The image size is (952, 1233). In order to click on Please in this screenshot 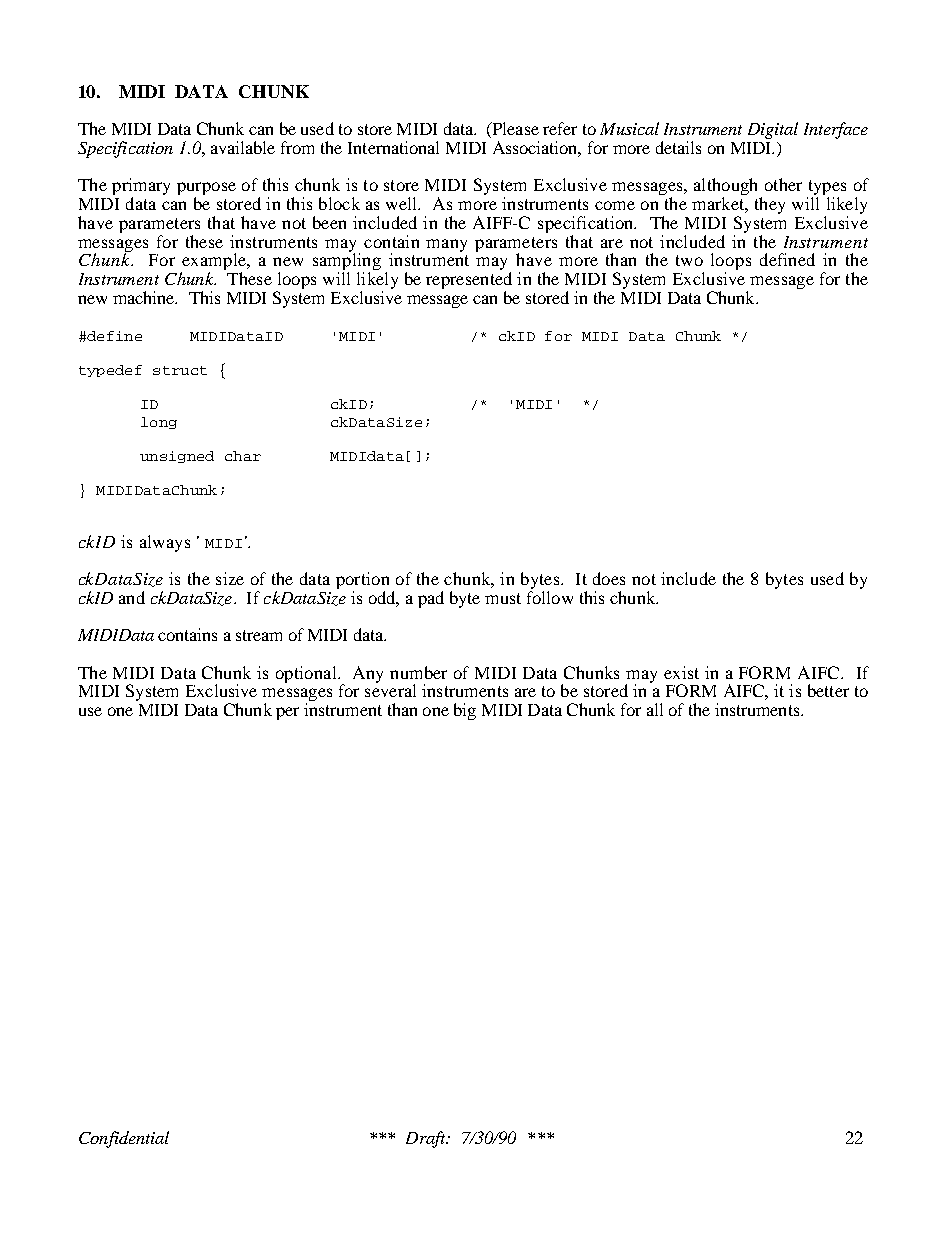, I will do `click(514, 130)`.
